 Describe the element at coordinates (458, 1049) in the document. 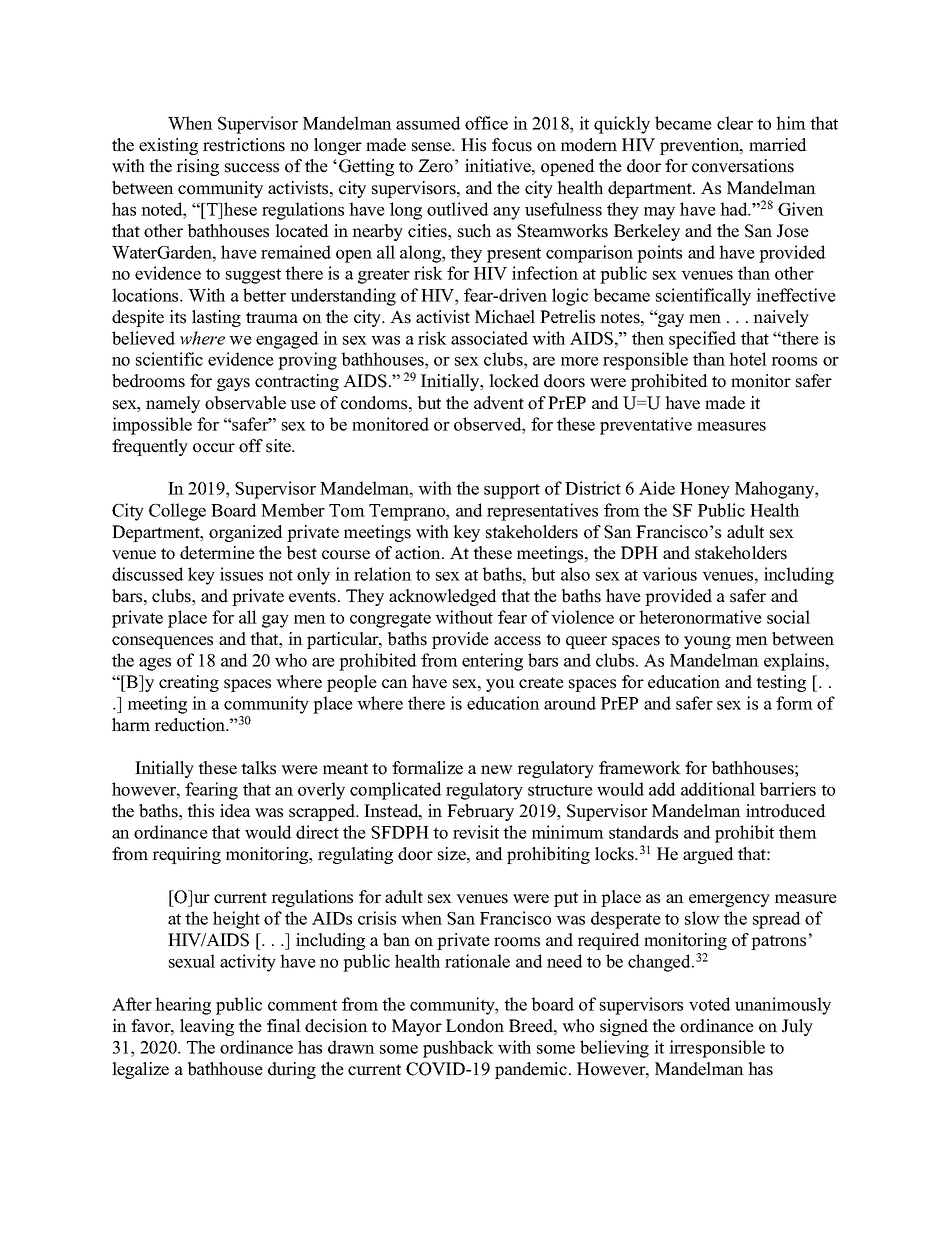

I see `pushback` at that location.
